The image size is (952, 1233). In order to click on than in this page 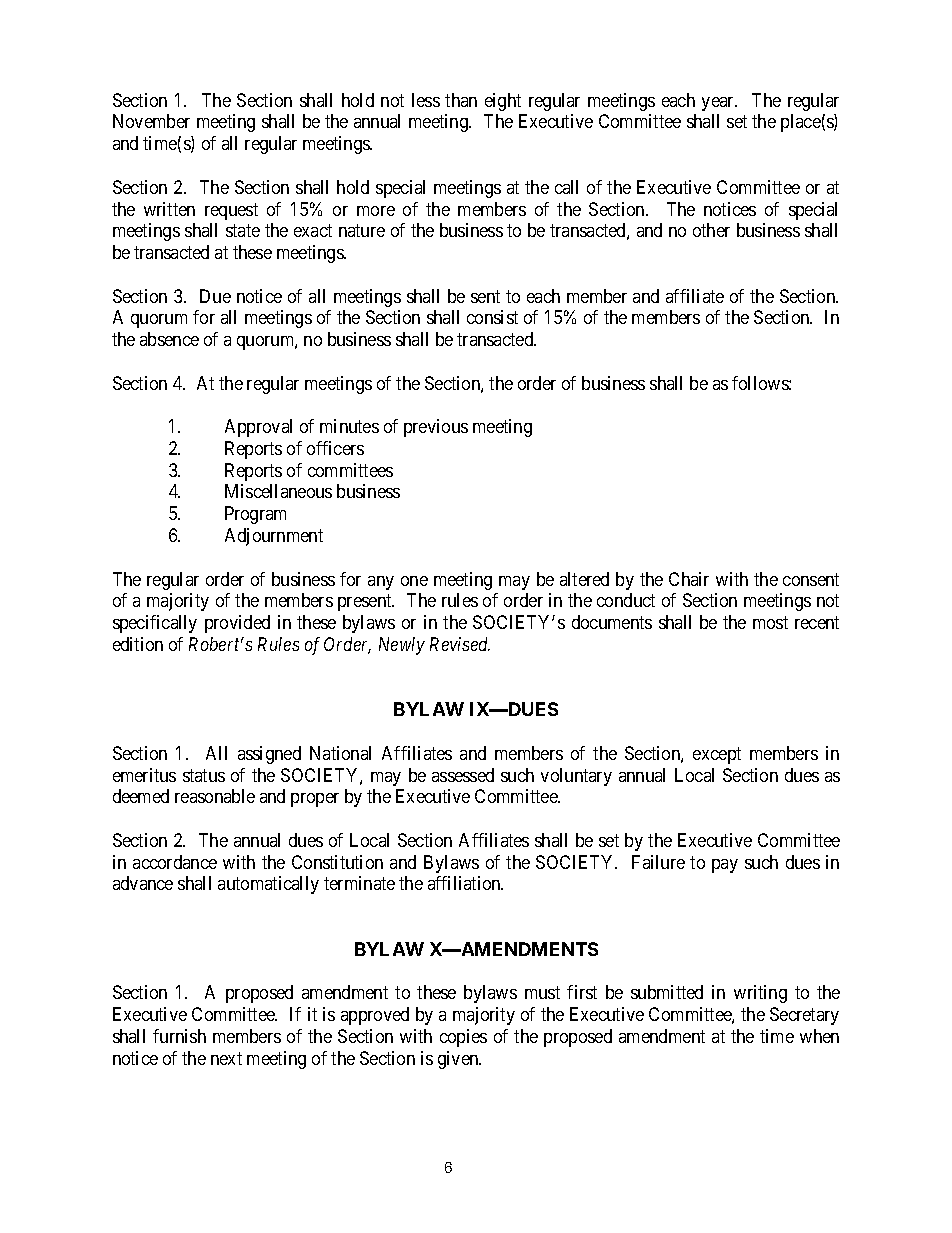, I will do `click(461, 100)`.
